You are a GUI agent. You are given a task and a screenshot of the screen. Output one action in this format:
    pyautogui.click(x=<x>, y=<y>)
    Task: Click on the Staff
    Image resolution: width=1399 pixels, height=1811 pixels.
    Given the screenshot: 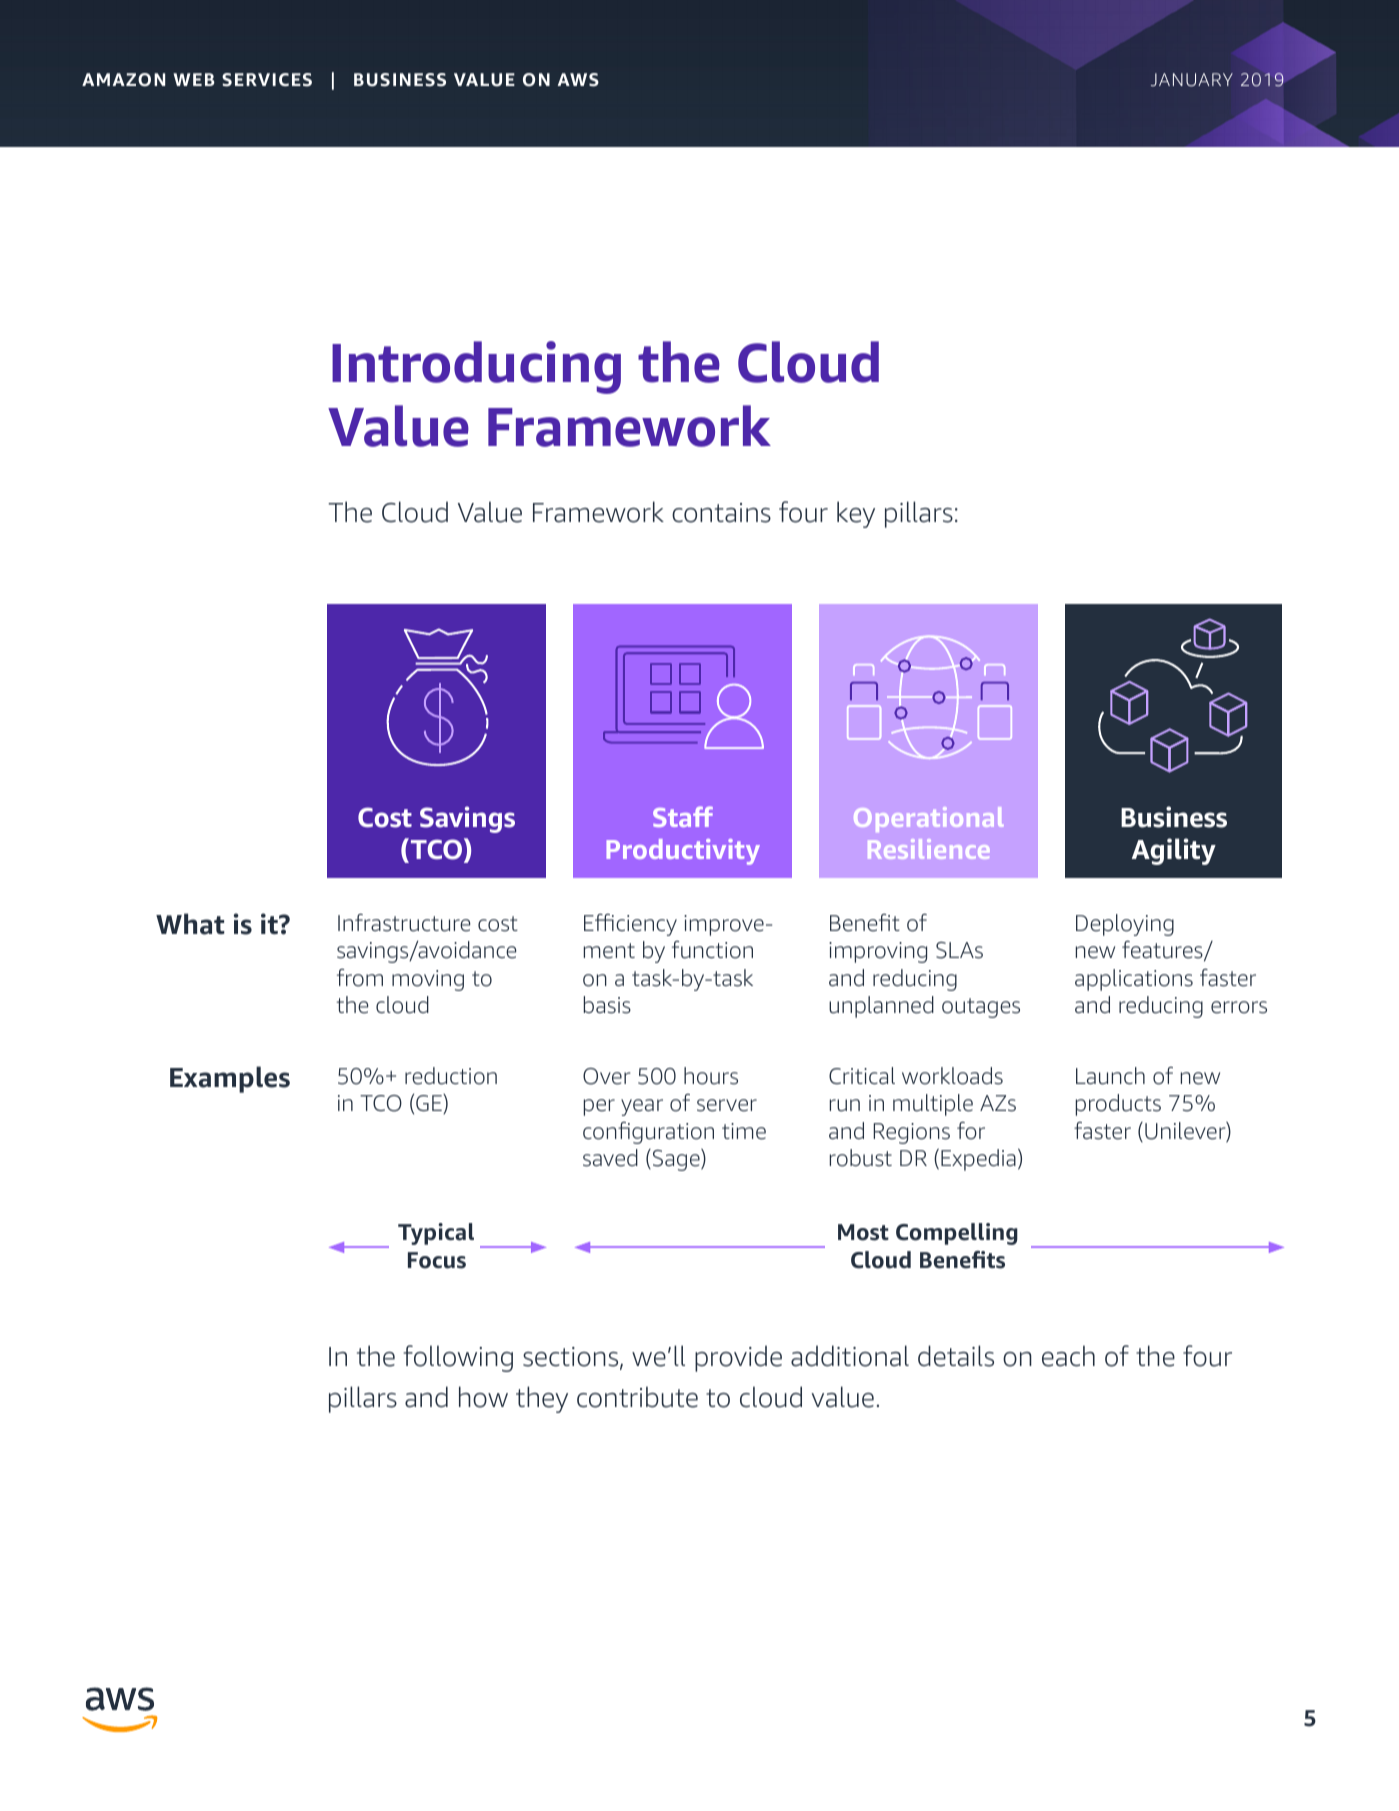 What is the action you would take?
    pyautogui.click(x=683, y=816)
